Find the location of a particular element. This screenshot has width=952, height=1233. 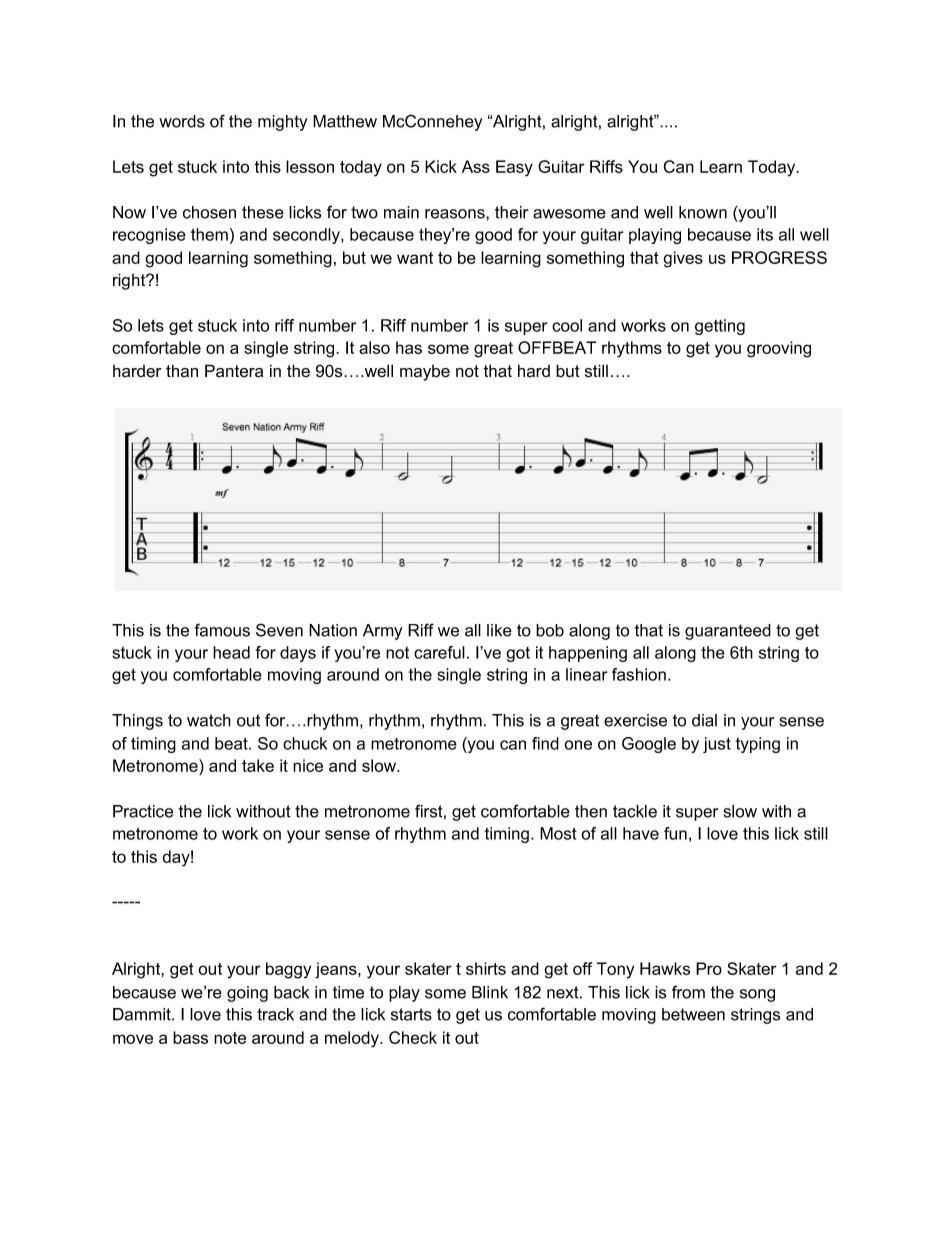

bass is located at coordinates (190, 1037).
